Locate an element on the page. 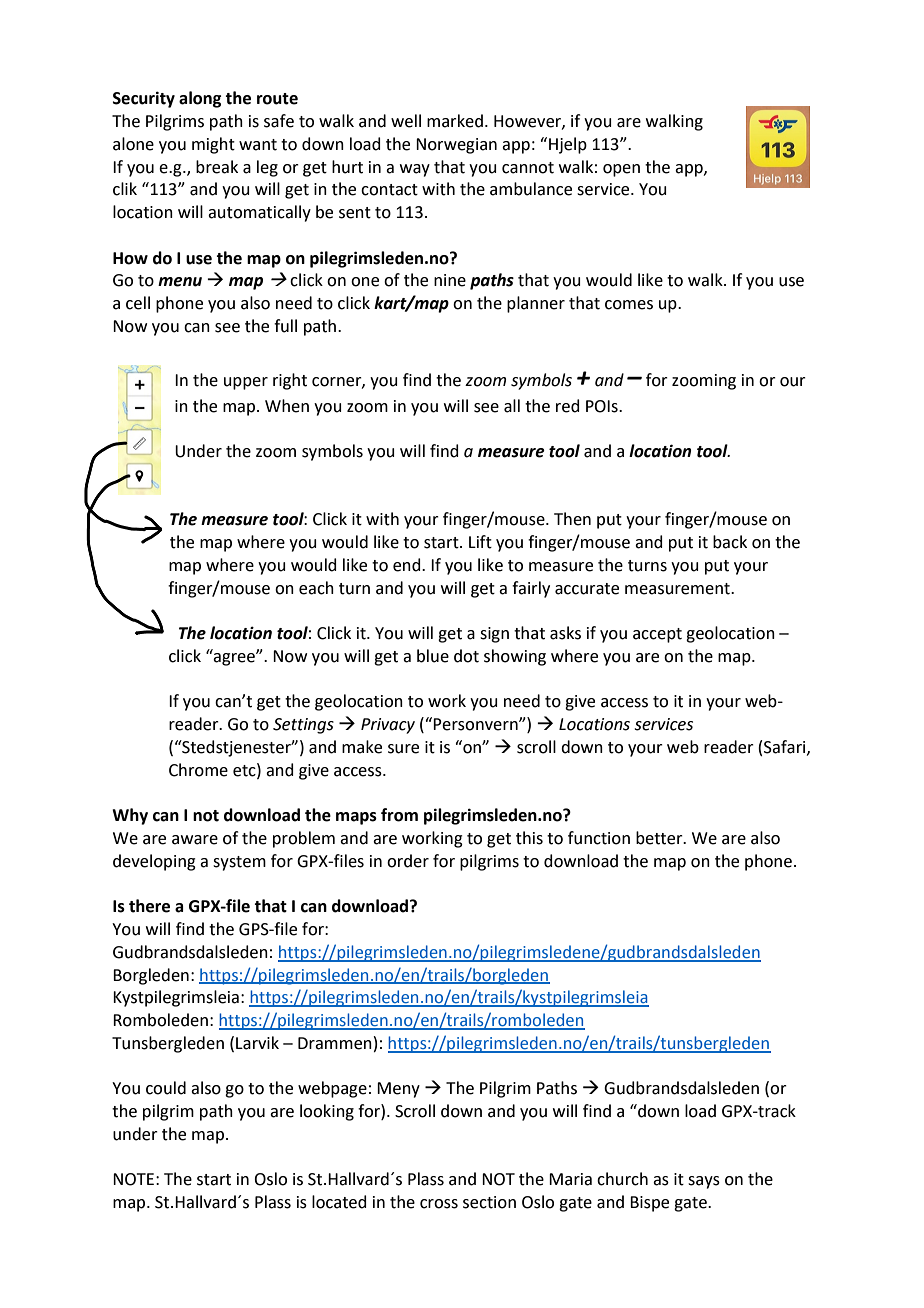 Image resolution: width=924 pixels, height=1308 pixels. well is located at coordinates (406, 121).
